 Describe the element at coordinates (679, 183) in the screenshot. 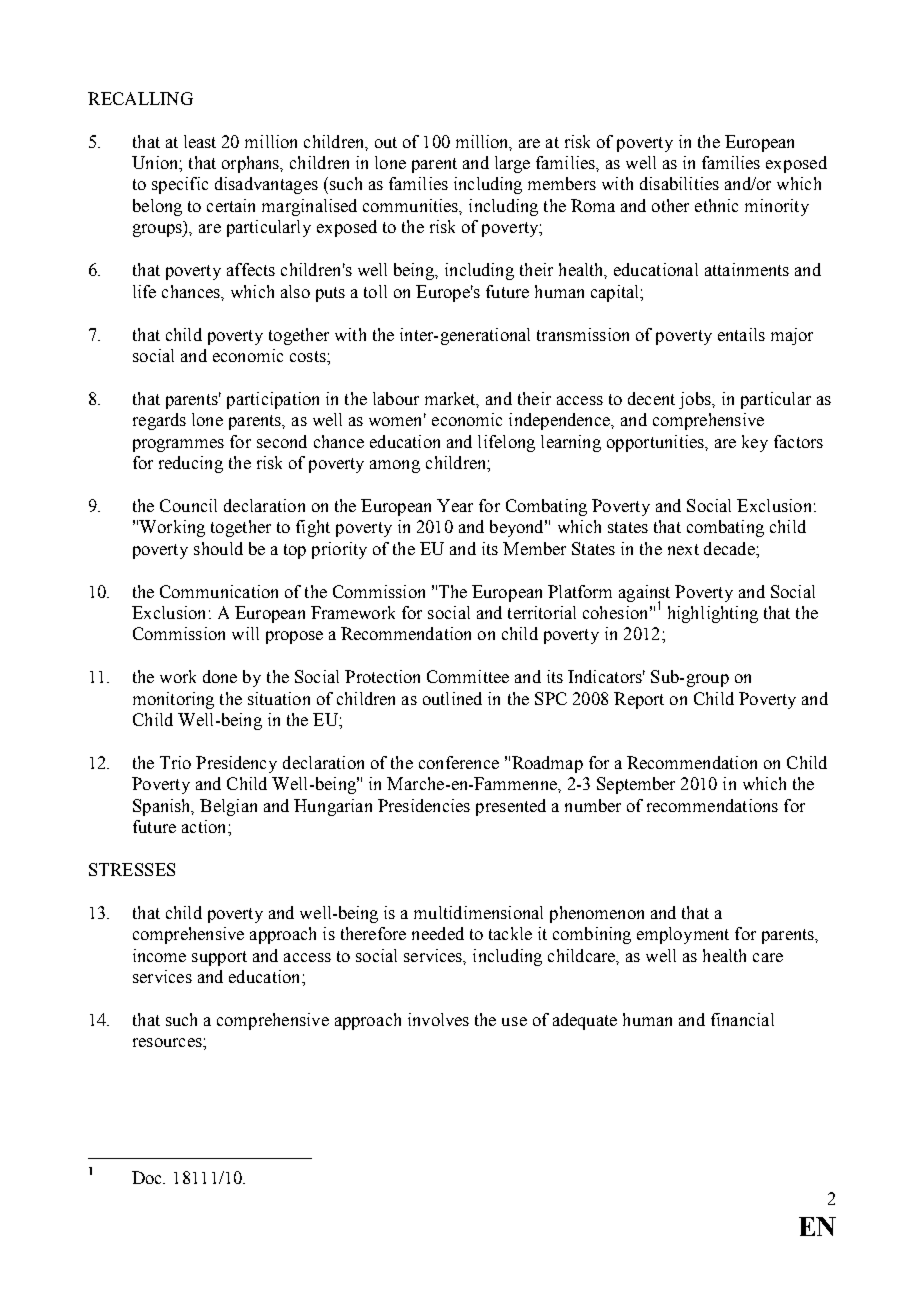

I see `disabilities` at that location.
